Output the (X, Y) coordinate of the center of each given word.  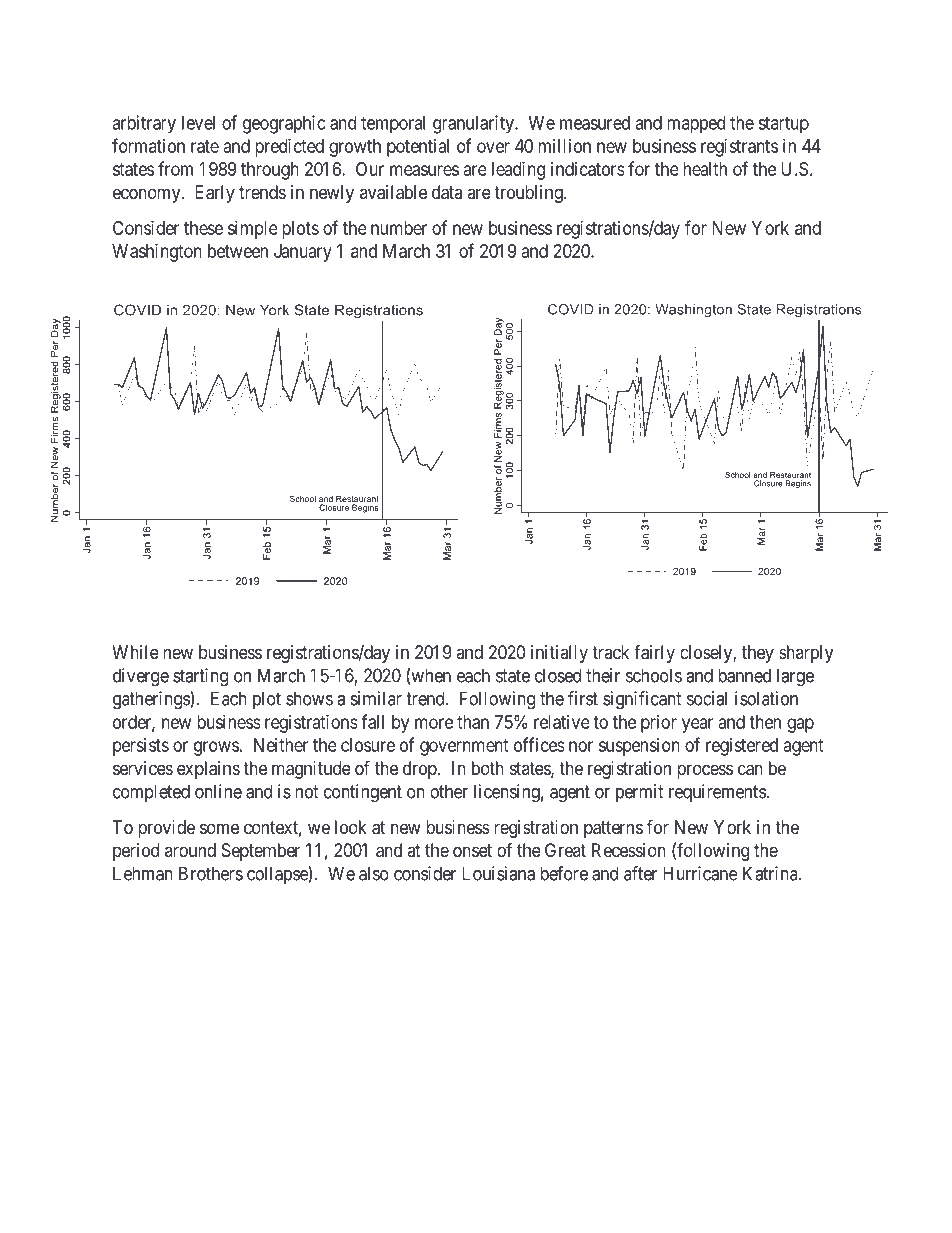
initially (559, 654)
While (135, 652)
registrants (739, 148)
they (758, 654)
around (190, 850)
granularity (474, 124)
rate (205, 146)
